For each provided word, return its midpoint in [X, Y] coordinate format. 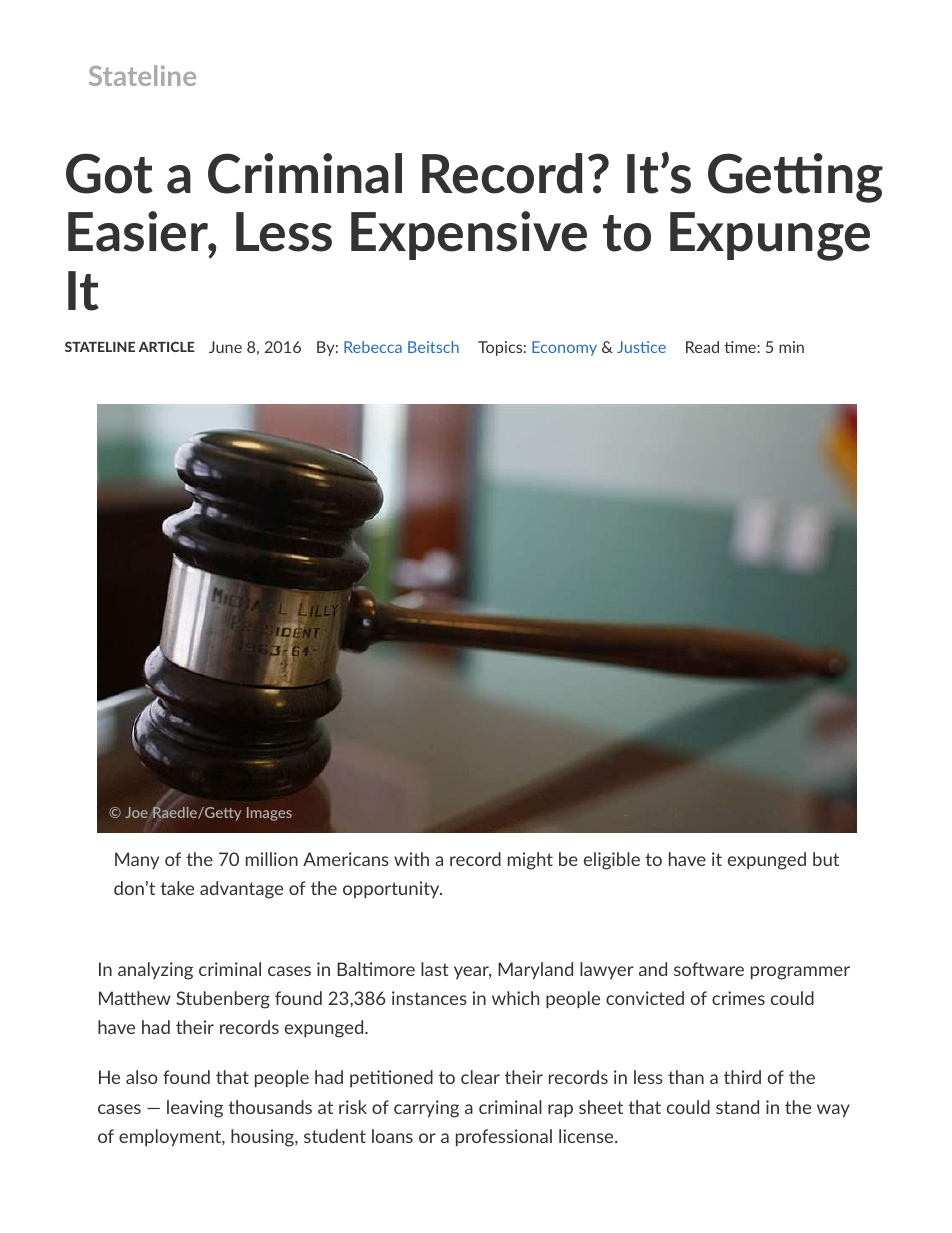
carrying [426, 1109]
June [225, 347]
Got [109, 173]
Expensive [469, 235]
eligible [612, 861]
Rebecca [373, 347]
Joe [136, 812]
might [530, 861]
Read [702, 347]
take [177, 888]
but [826, 859]
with [411, 859]
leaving [195, 1109]
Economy [564, 348]
